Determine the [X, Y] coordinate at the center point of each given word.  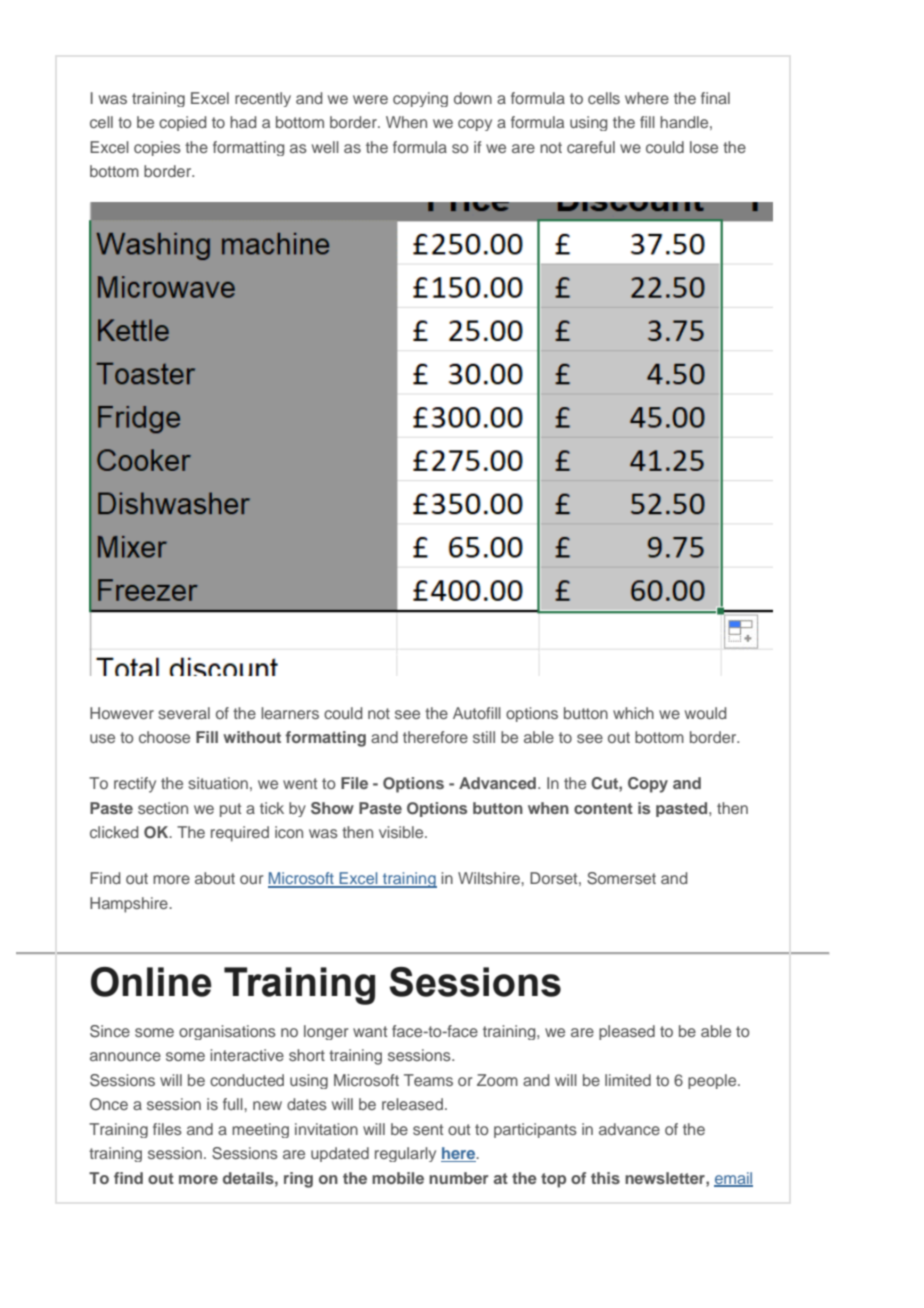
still [484, 737]
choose [164, 737]
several [184, 713]
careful [591, 147]
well [325, 147]
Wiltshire [490, 878]
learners [290, 713]
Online [151, 982]
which [633, 713]
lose [704, 147]
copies [157, 148]
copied [182, 123]
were [370, 99]
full [234, 1104]
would [705, 713]
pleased [627, 1032]
